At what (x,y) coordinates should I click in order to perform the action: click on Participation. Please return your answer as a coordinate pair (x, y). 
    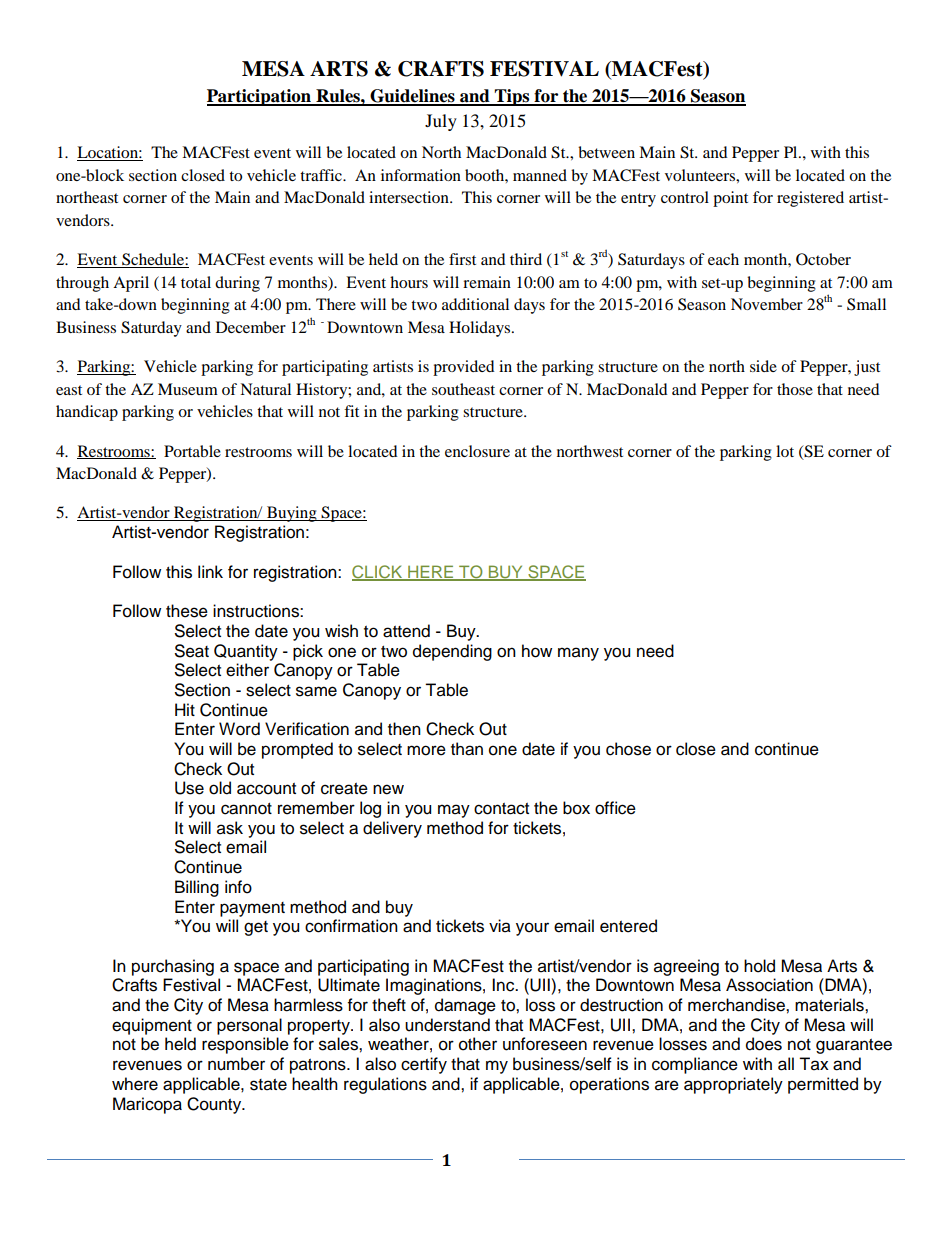
    Looking at the image, I should click on (260, 97).
